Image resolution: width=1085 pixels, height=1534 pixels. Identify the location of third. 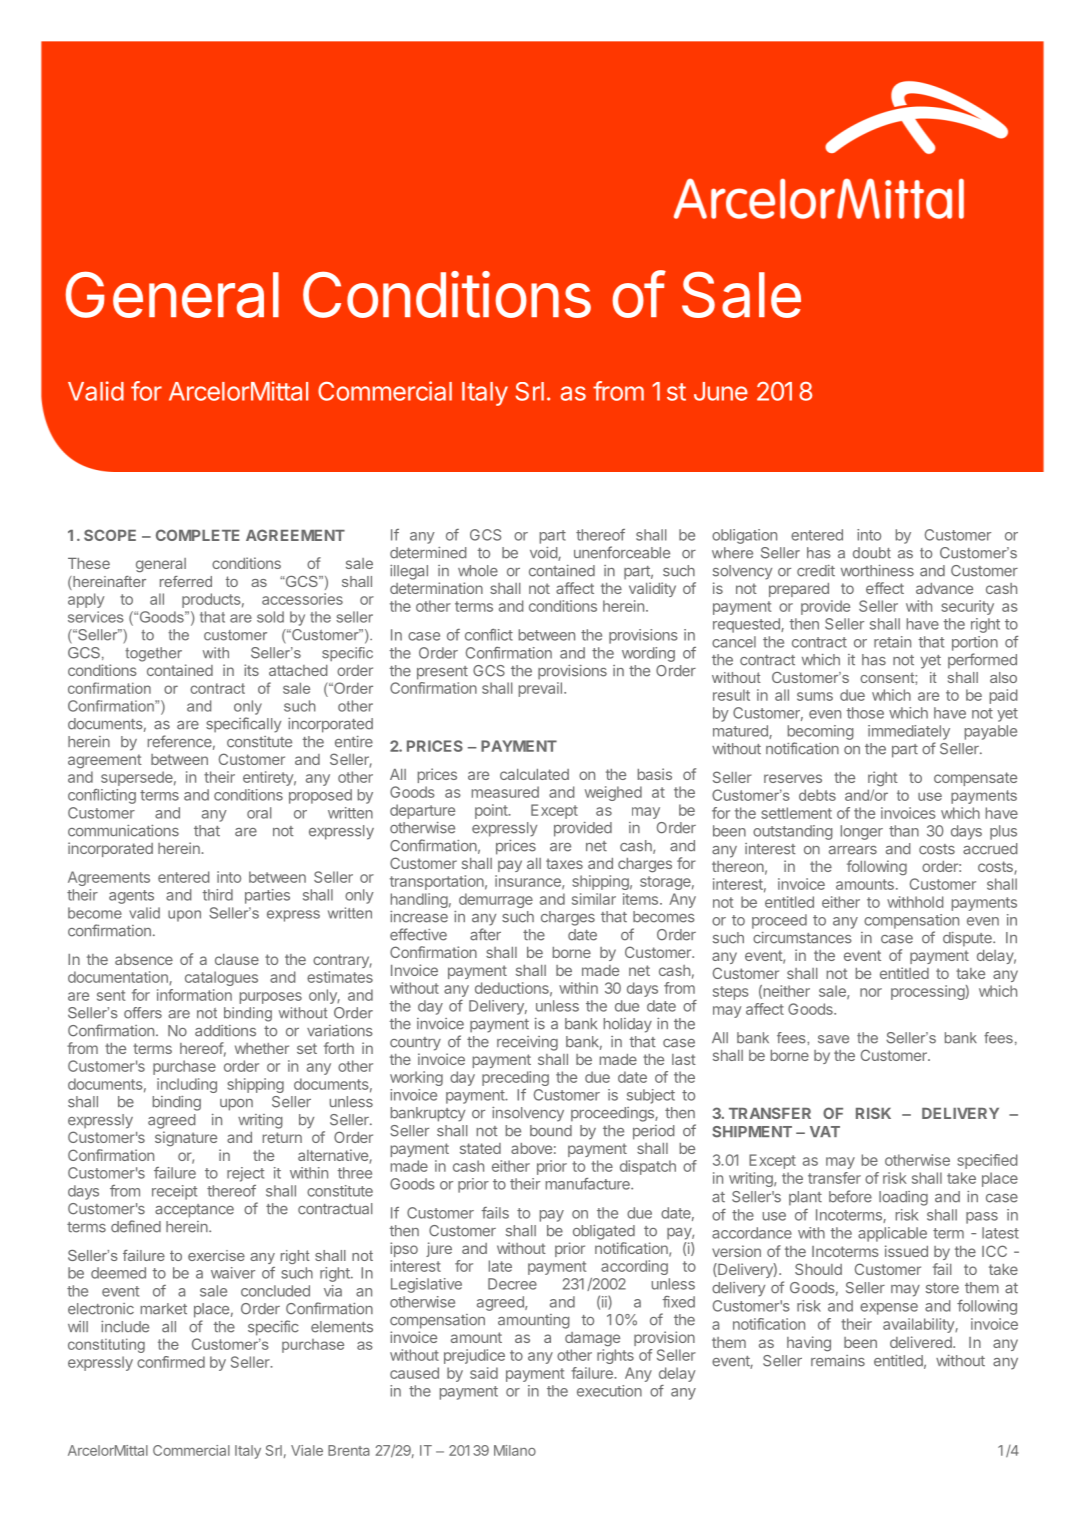
(217, 895).
